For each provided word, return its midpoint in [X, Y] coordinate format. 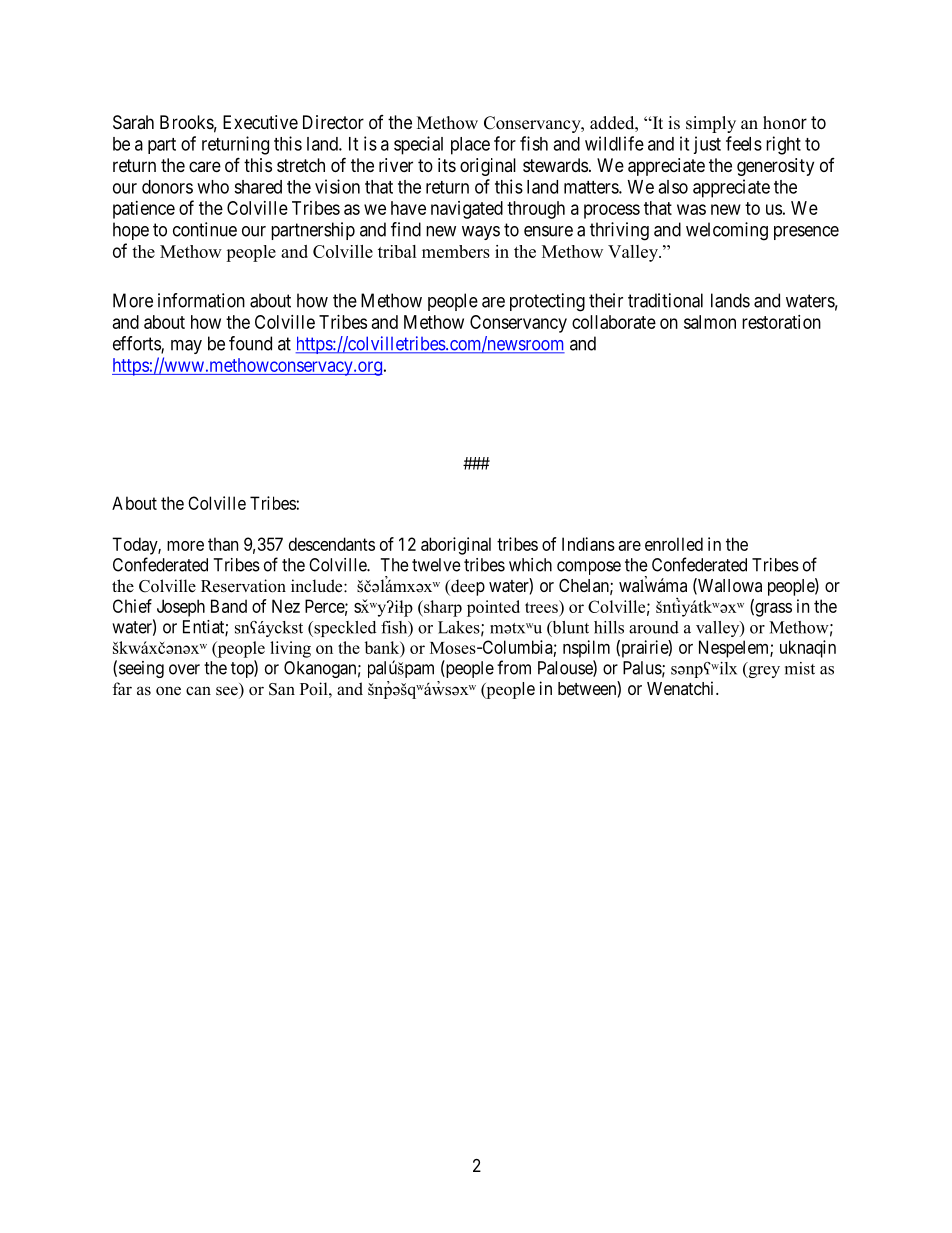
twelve [436, 565]
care [205, 166]
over [184, 669]
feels [744, 143]
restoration [781, 322]
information [201, 300]
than [223, 544]
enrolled [674, 544]
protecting [547, 302]
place [470, 146]
